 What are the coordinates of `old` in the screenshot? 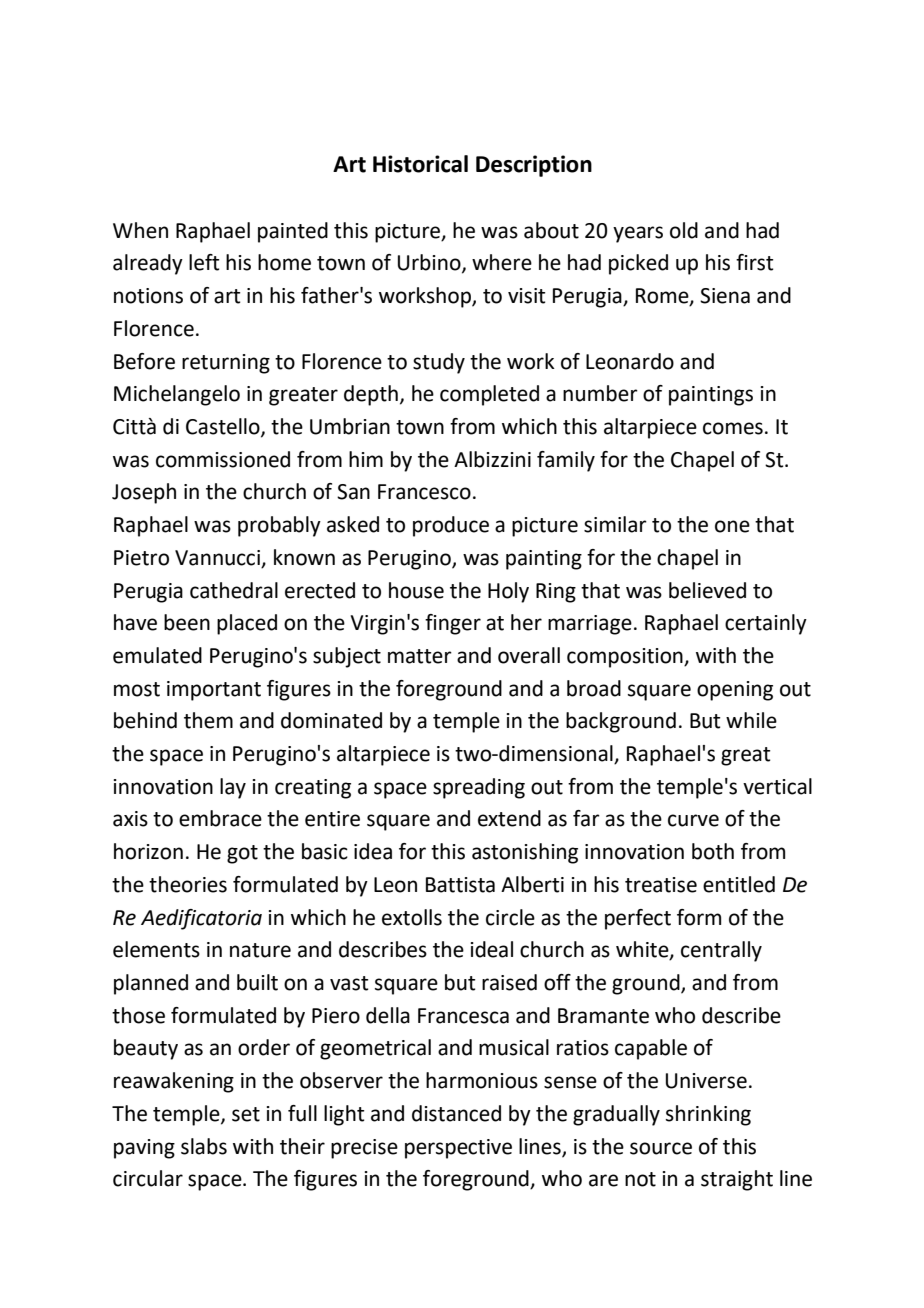 It's located at (684, 230).
